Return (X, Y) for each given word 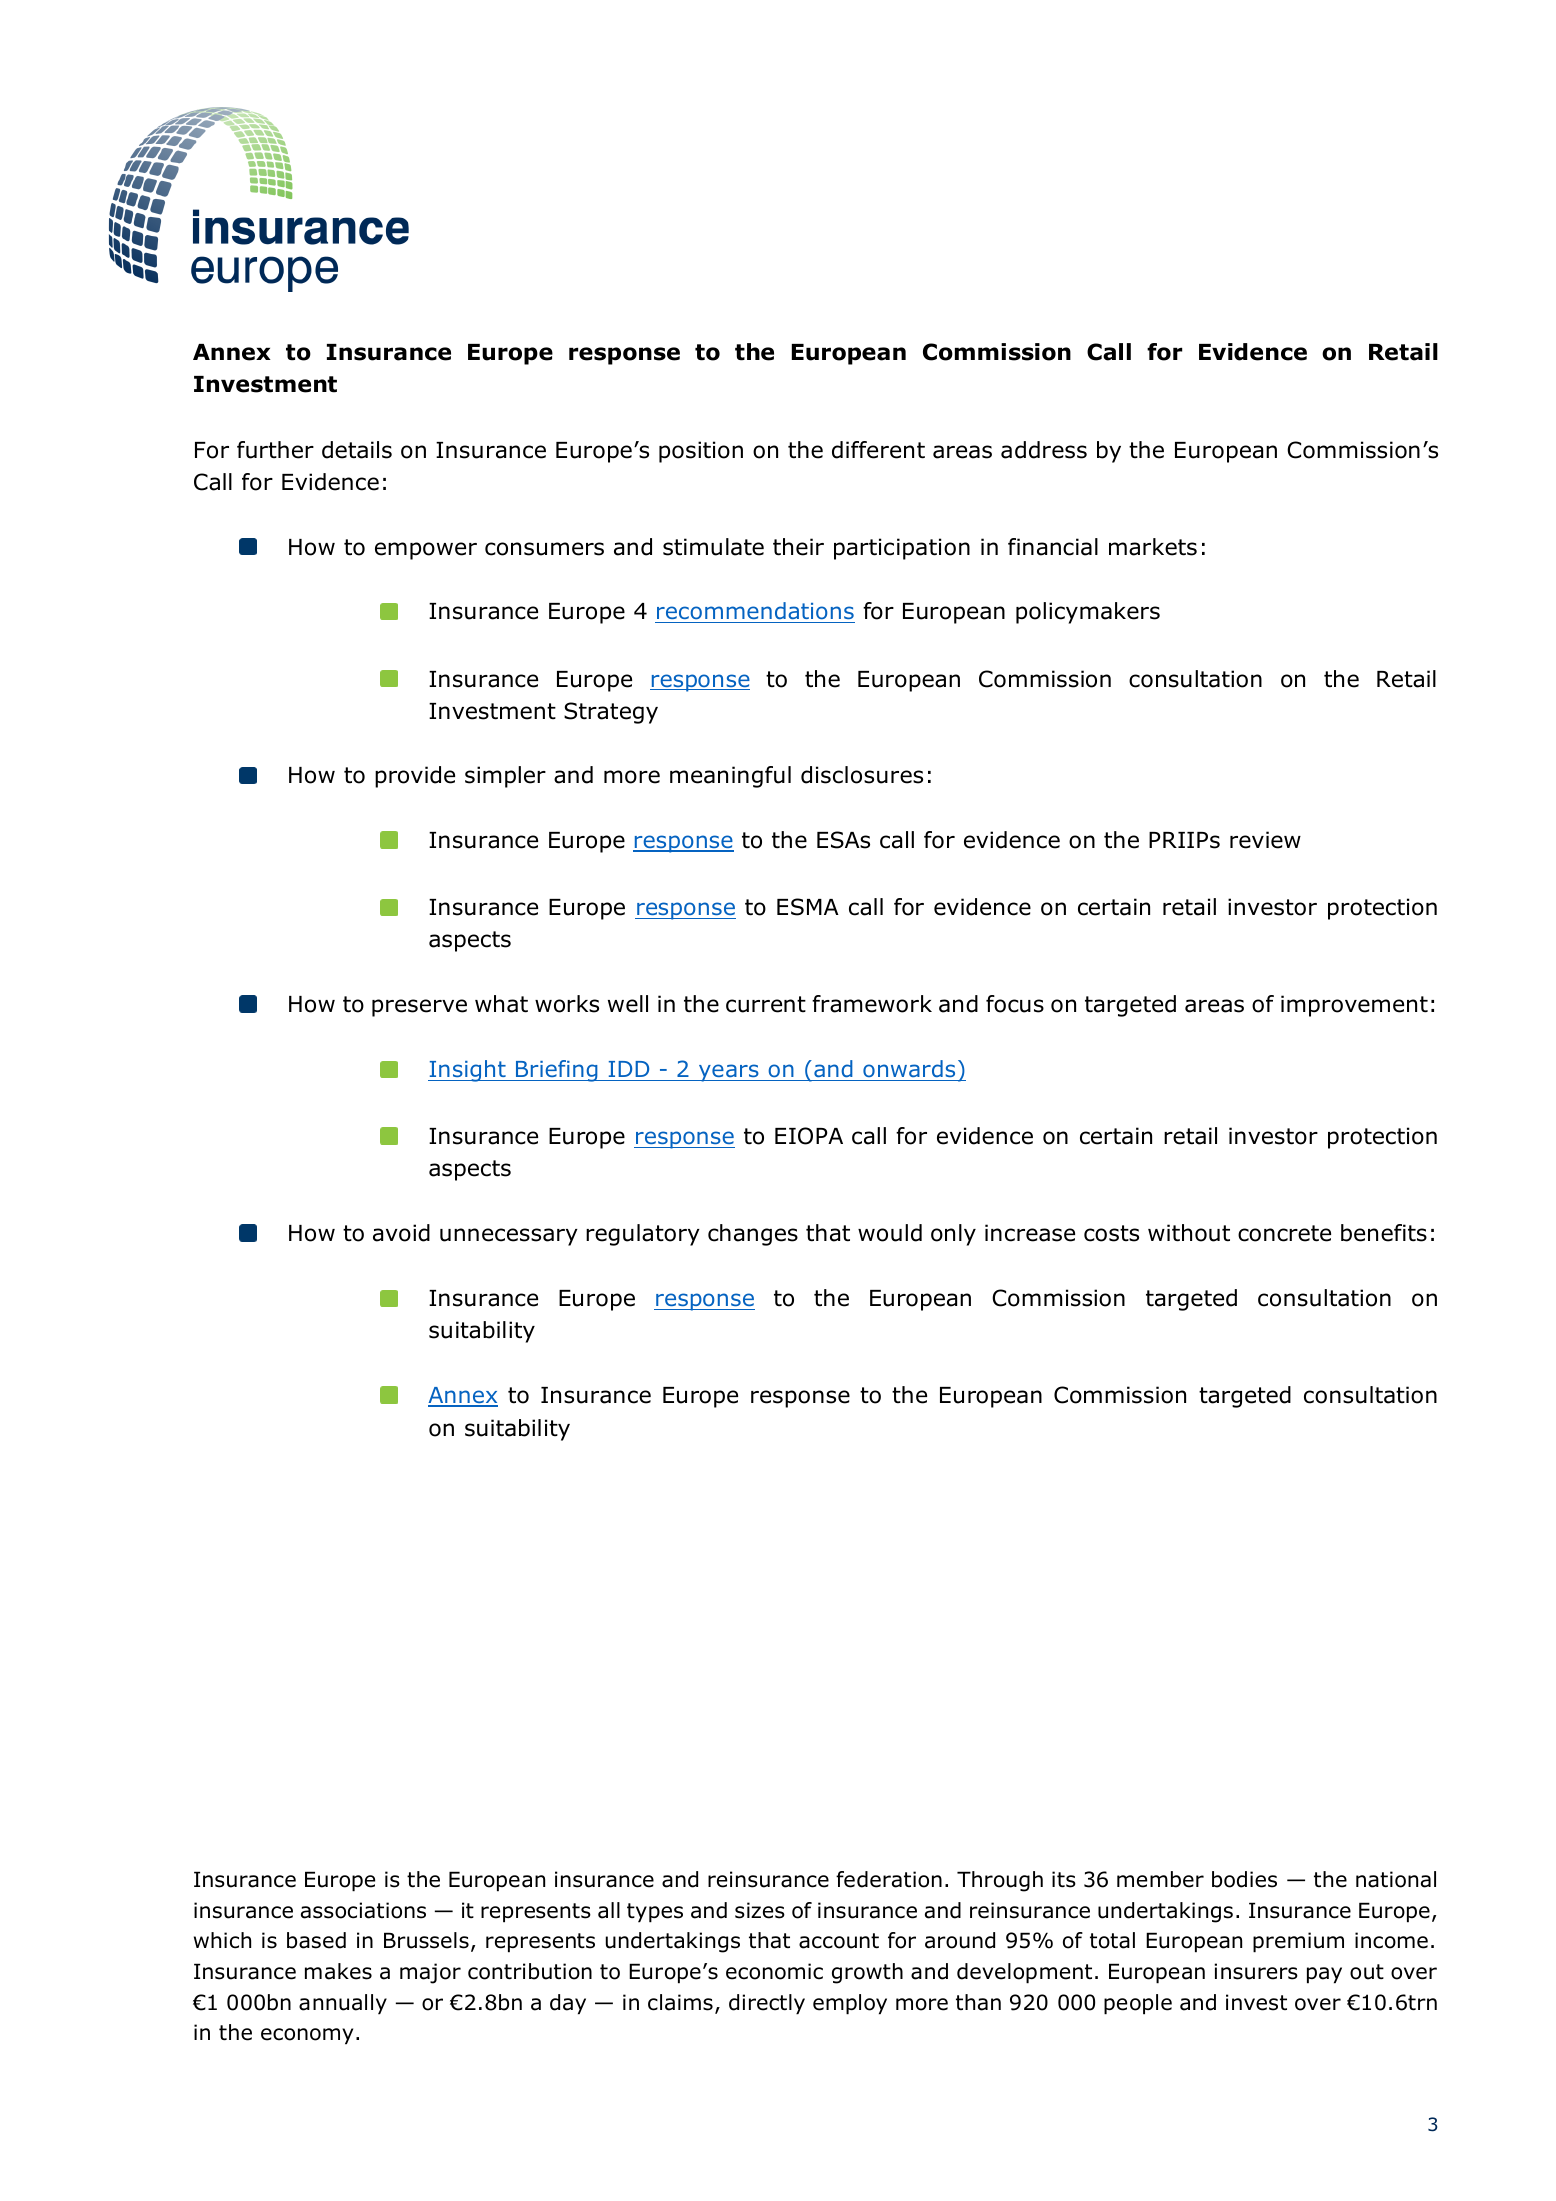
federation (889, 1879)
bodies (1244, 1879)
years (728, 1073)
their (798, 547)
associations (363, 1910)
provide (415, 777)
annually (343, 2004)
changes (753, 1235)
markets (1153, 547)
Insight (468, 1071)
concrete (1284, 1233)
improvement (1354, 1006)
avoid (401, 1233)
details (357, 450)
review (1265, 840)
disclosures (862, 775)
